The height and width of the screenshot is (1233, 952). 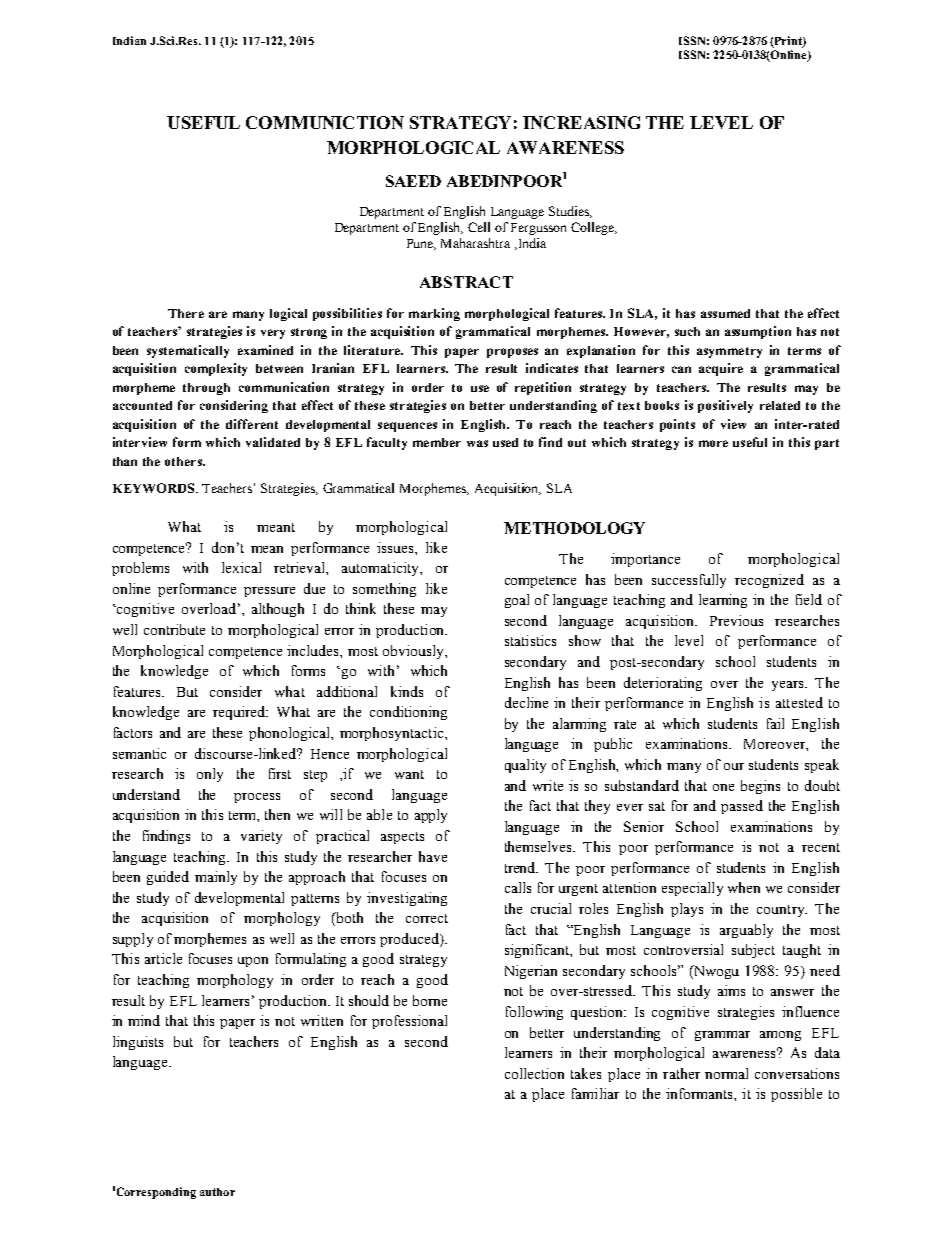 What do you see at coordinates (413, 181) in the screenshot?
I see `SAEED` at bounding box center [413, 181].
